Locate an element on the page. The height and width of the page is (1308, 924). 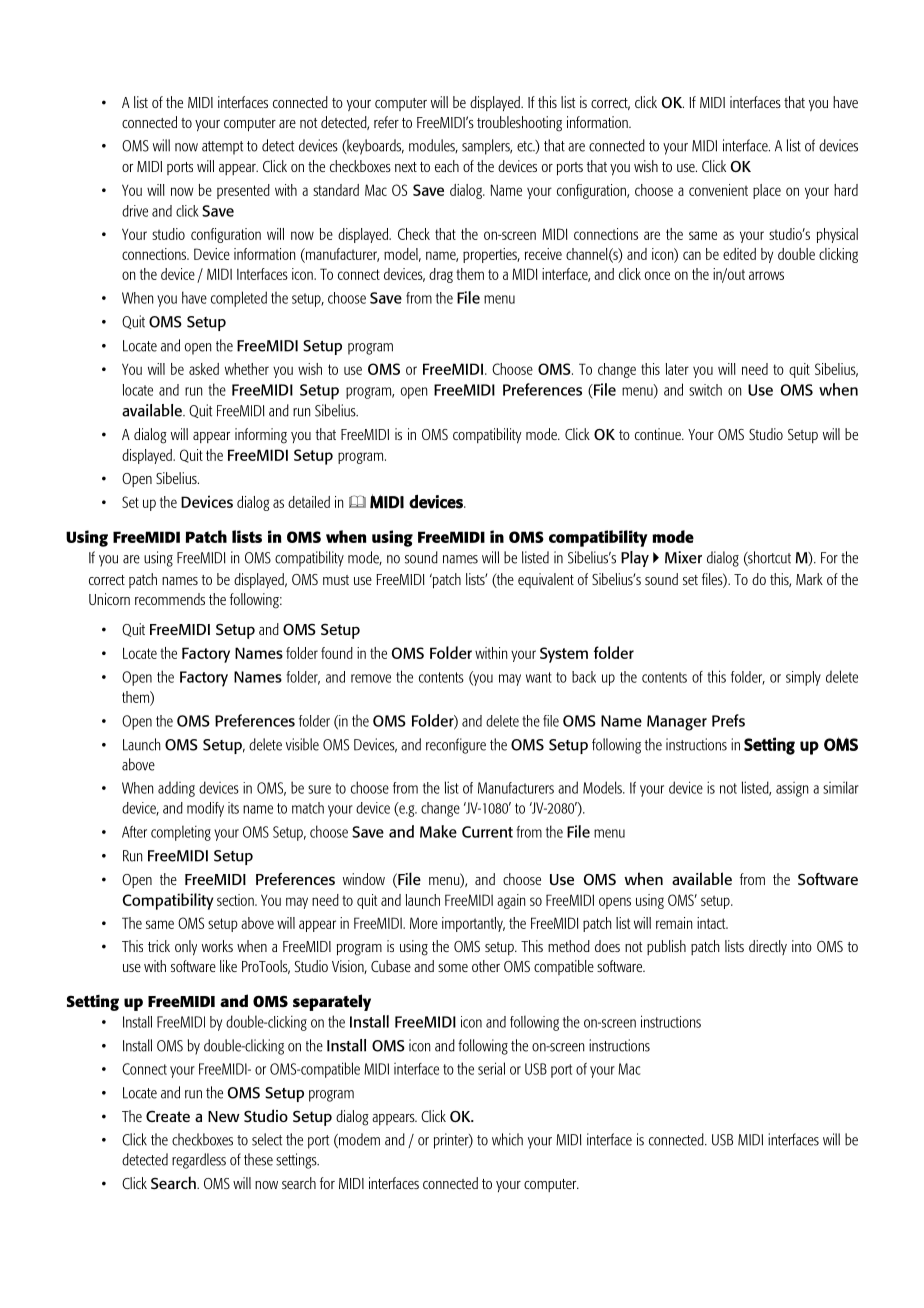
continue is located at coordinates (659, 434).
